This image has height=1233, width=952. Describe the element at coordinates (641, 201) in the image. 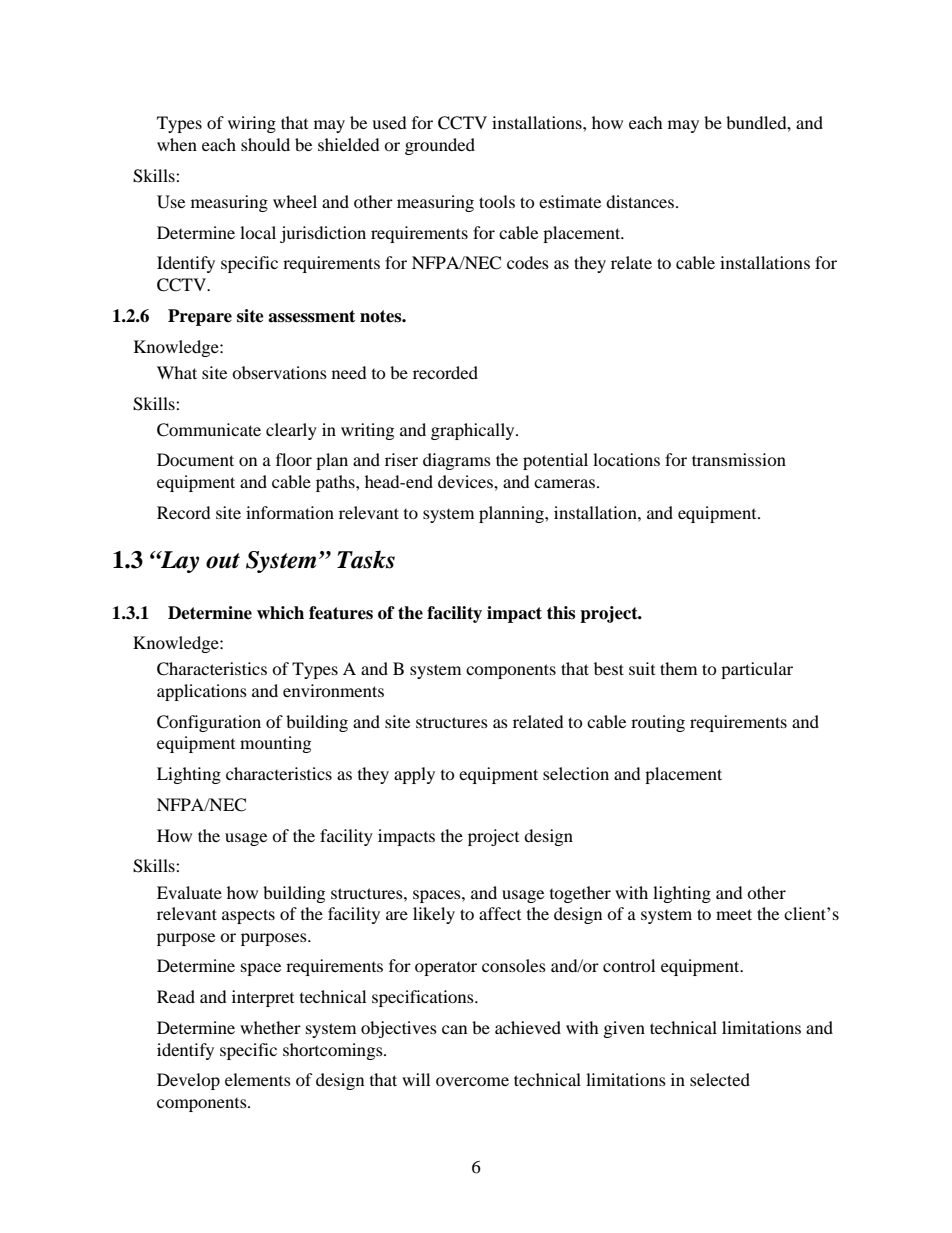

I see `distances` at that location.
